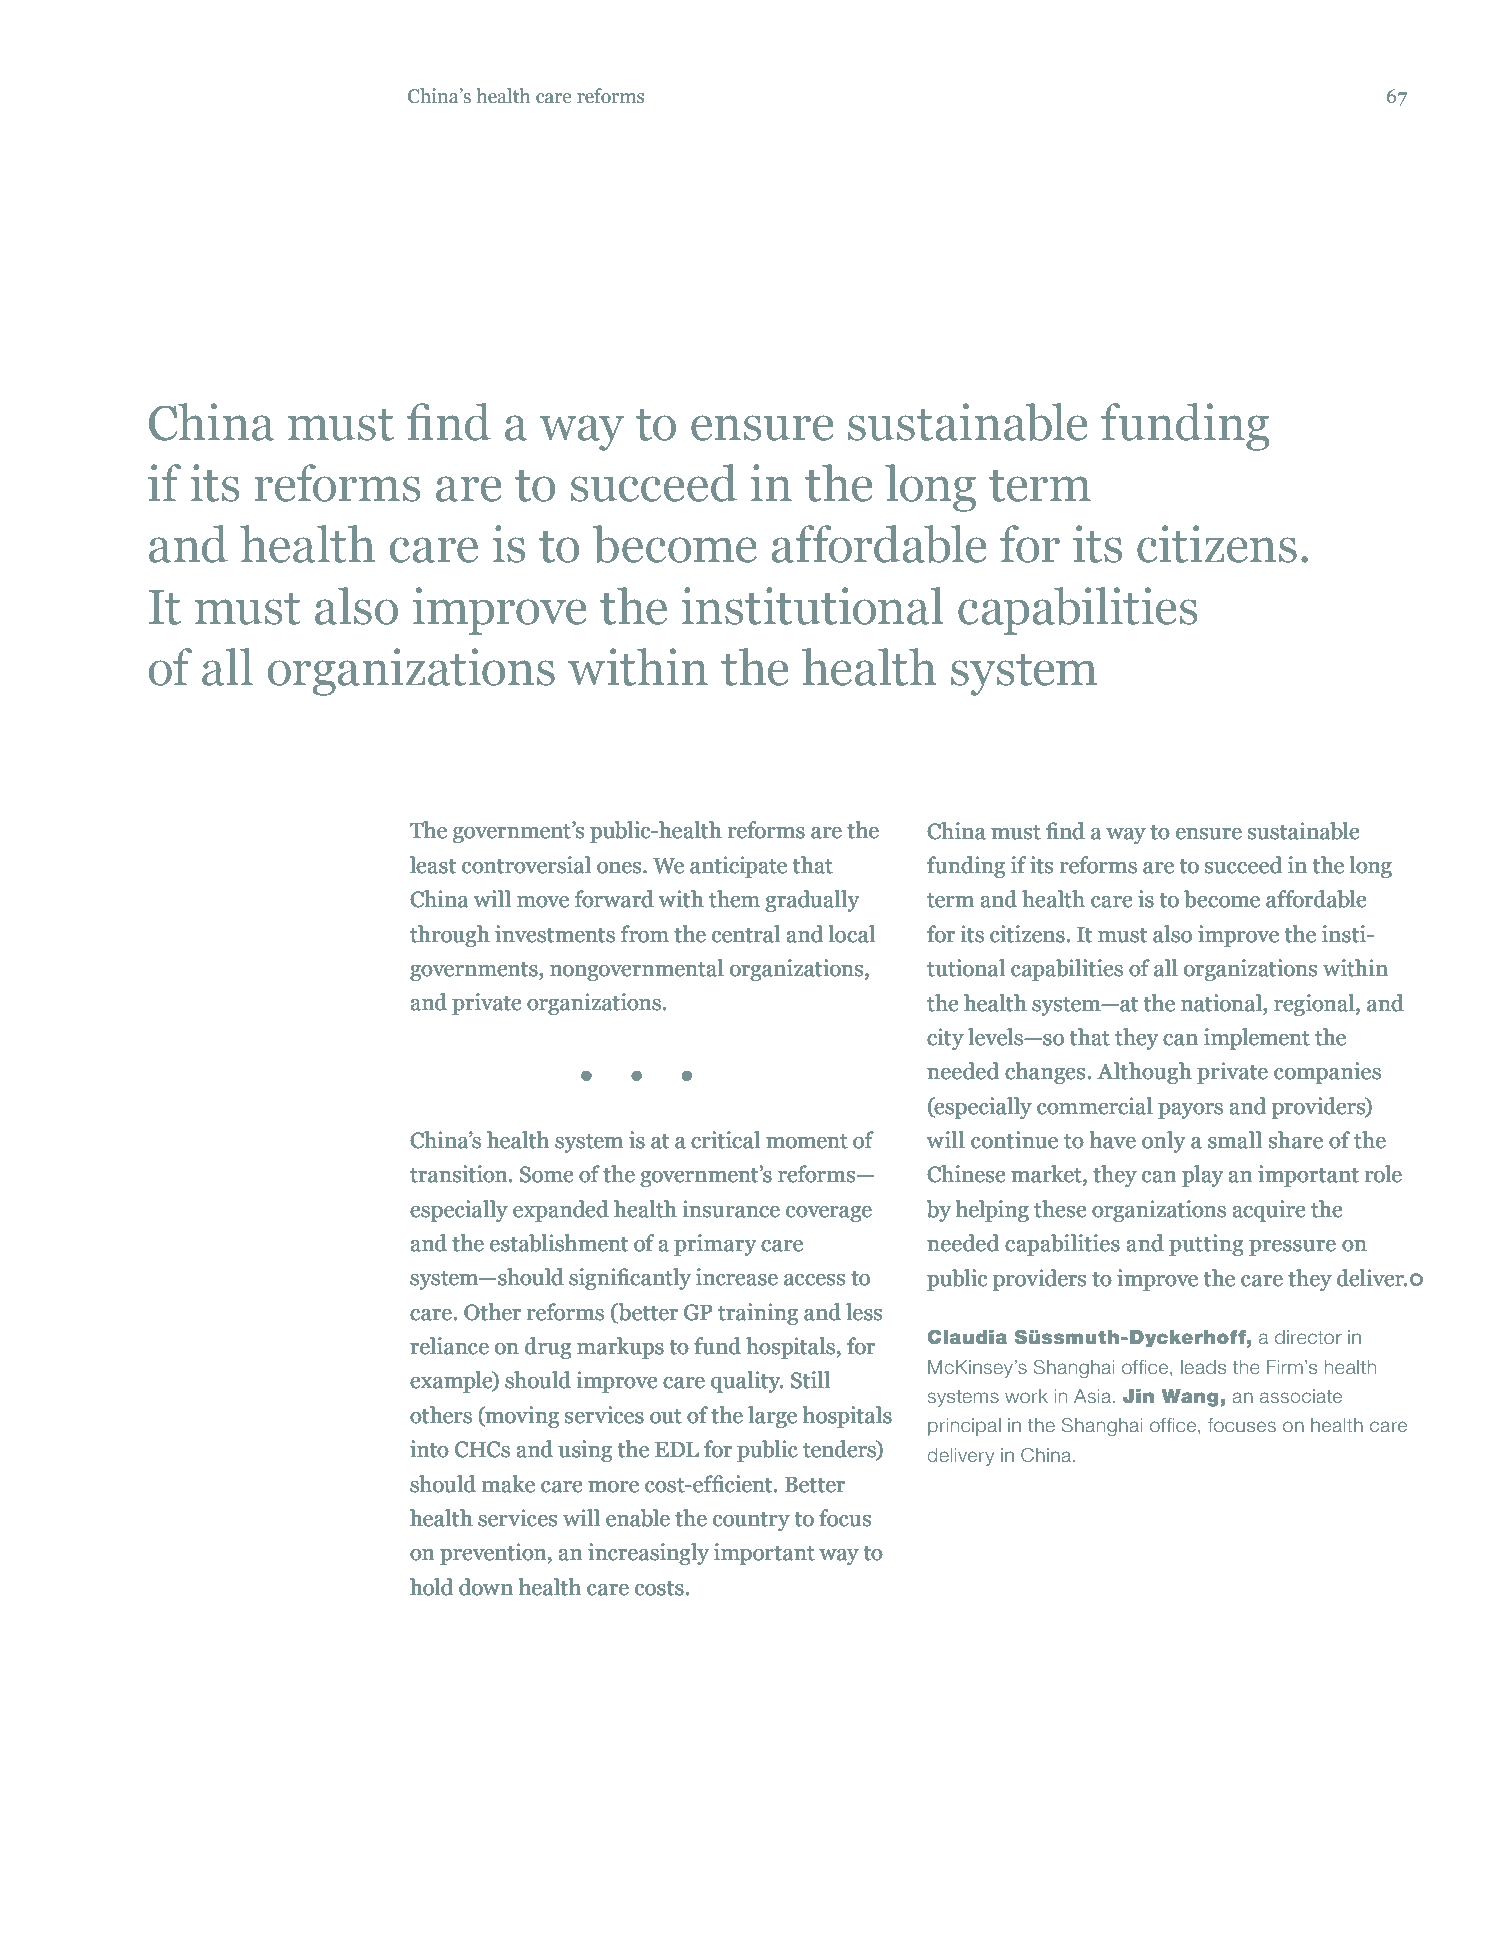  What do you see at coordinates (751, 1521) in the document?
I see `country` at bounding box center [751, 1521].
